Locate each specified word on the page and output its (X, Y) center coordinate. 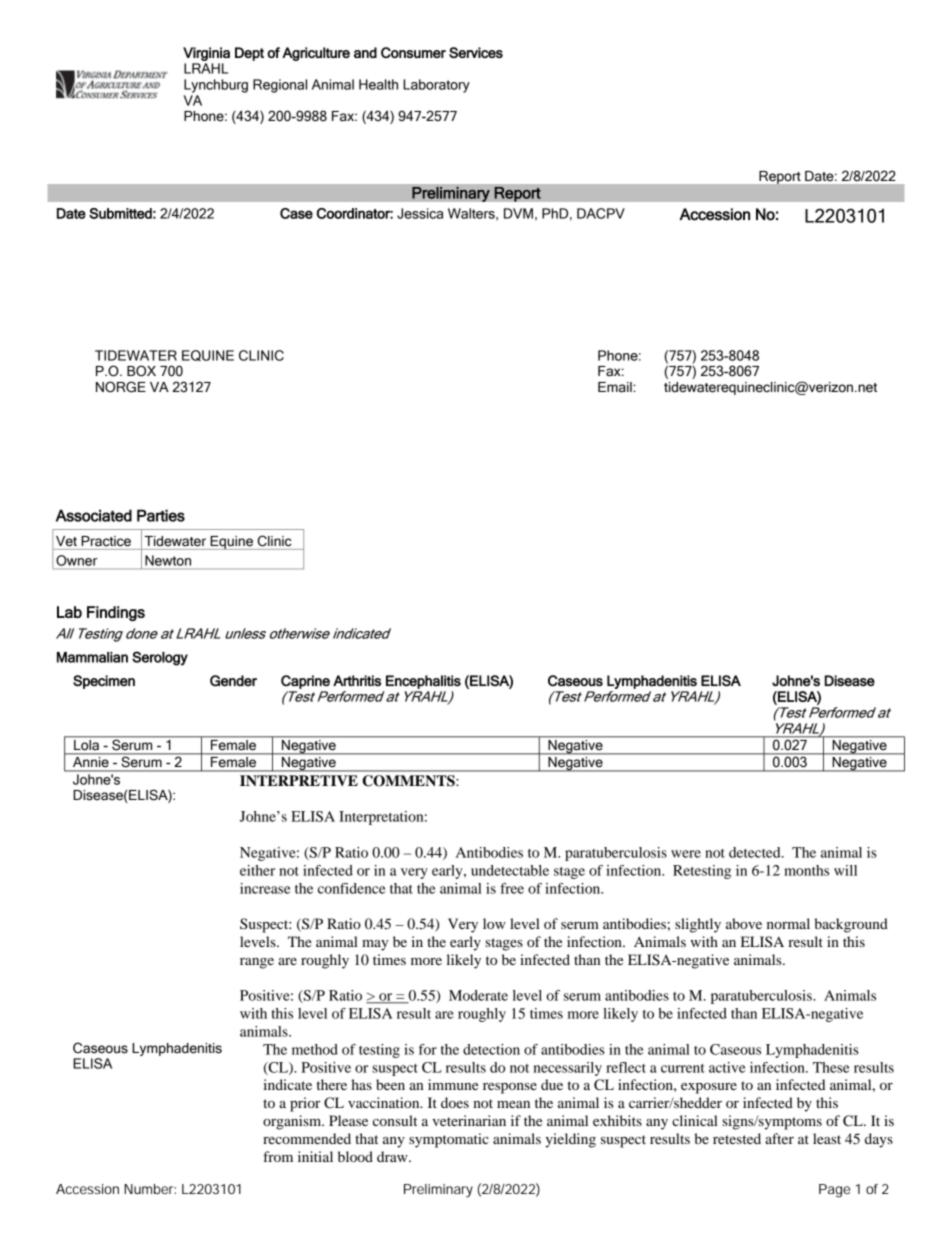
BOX (141, 371)
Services (476, 52)
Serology (160, 658)
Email (616, 387)
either (257, 870)
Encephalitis (423, 682)
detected (756, 852)
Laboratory (436, 86)
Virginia (206, 54)
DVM (518, 213)
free (512, 888)
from (278, 1156)
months (806, 870)
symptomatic (449, 1140)
